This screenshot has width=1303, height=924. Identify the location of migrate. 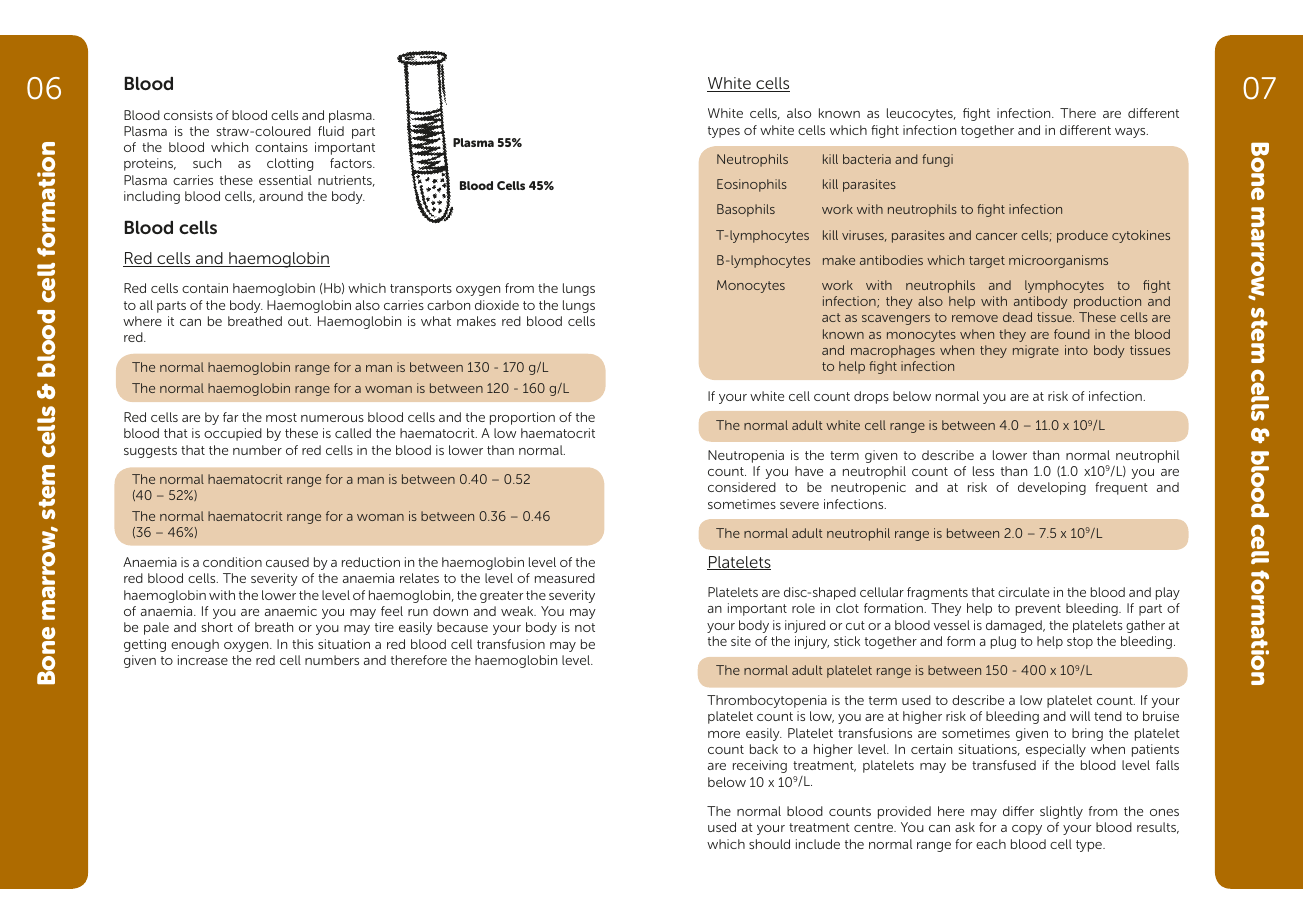
(1036, 351).
